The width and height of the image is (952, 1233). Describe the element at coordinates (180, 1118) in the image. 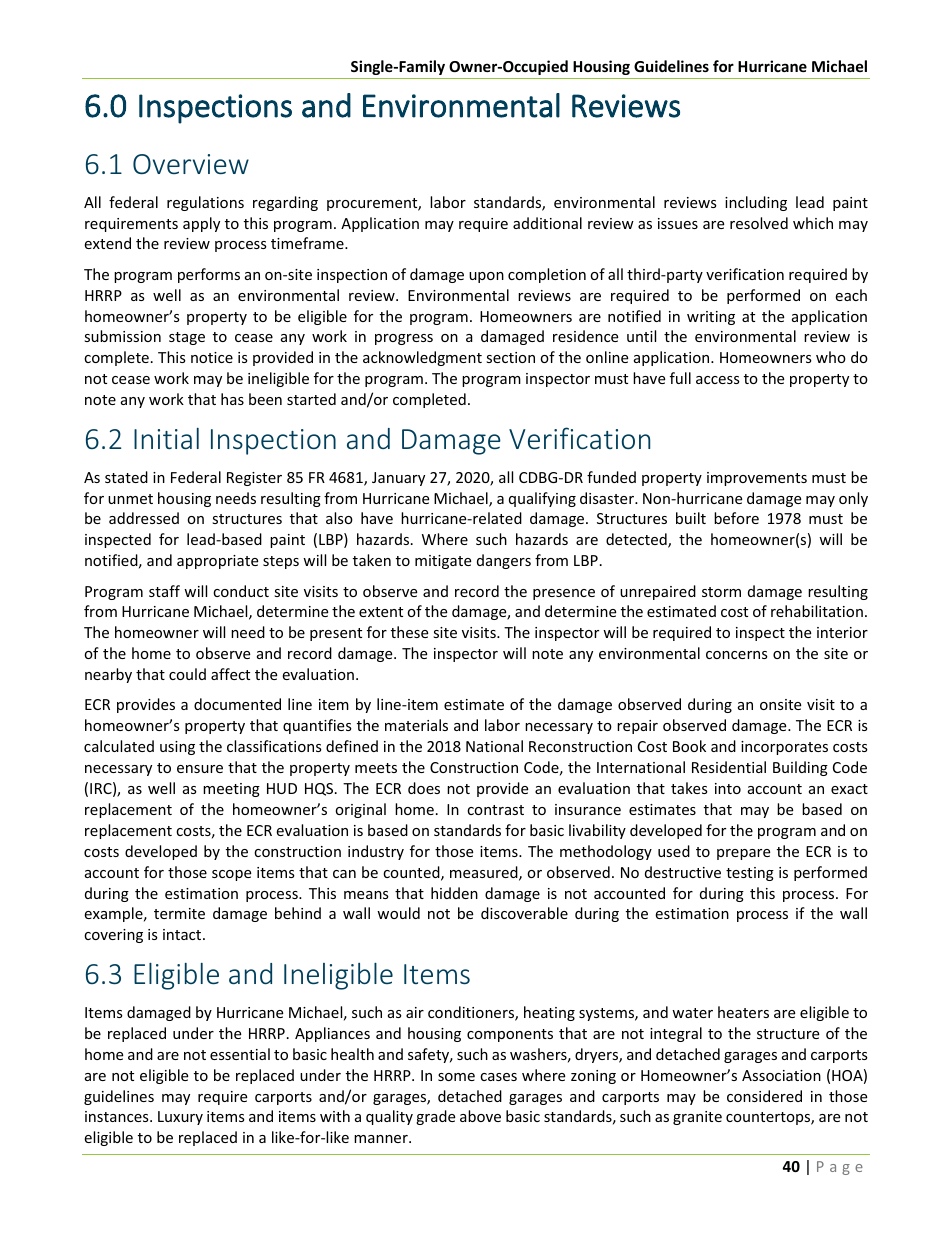

I see `Luxury` at that location.
